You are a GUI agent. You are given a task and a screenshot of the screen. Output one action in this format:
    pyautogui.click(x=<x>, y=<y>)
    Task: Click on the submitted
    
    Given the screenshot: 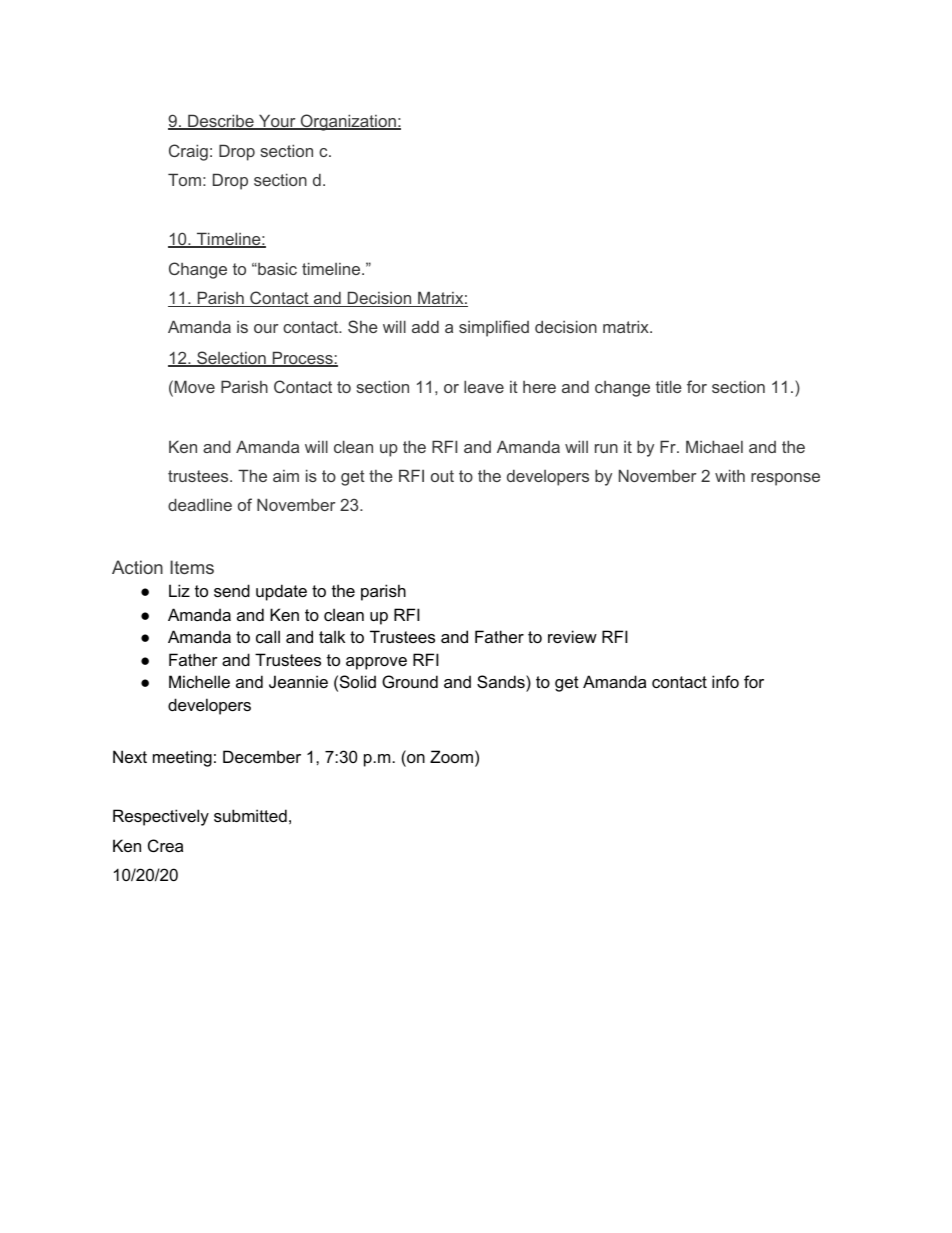 What is the action you would take?
    pyautogui.click(x=250, y=815)
